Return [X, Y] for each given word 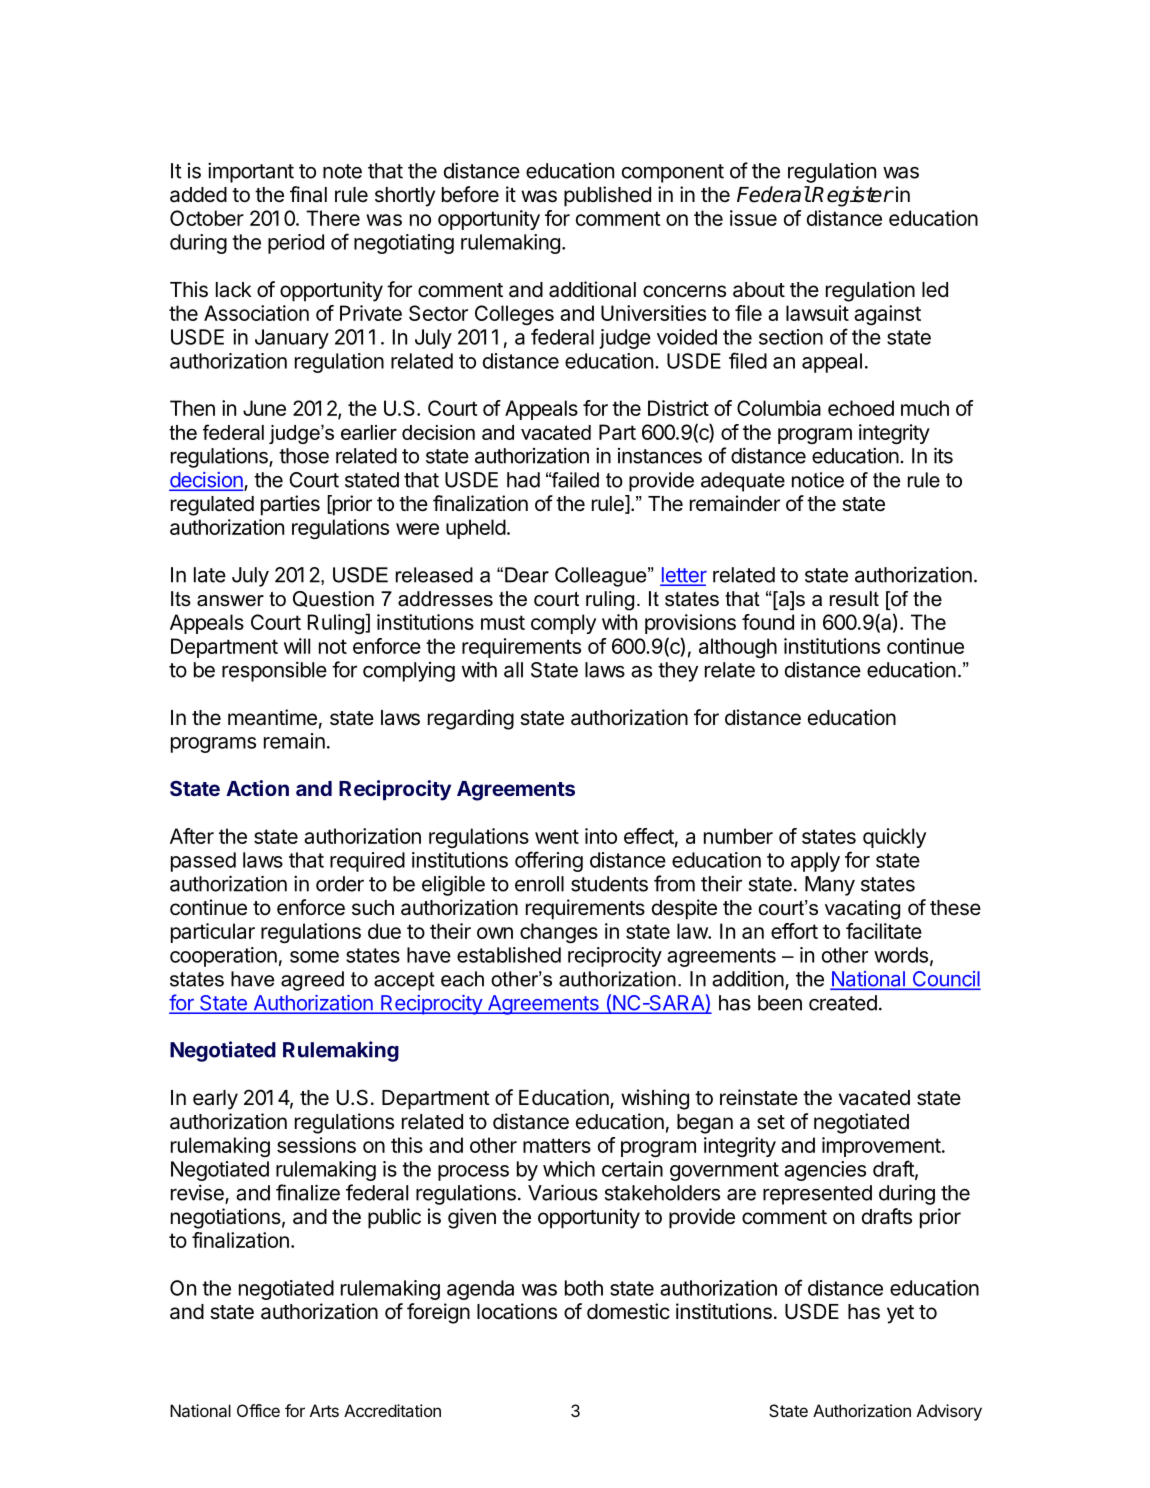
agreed [312, 981]
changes [559, 933]
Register [852, 196]
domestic [628, 1311]
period [296, 244]
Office [258, 1410]
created [843, 1003]
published [607, 196]
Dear [527, 575]
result [854, 599]
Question [333, 599]
